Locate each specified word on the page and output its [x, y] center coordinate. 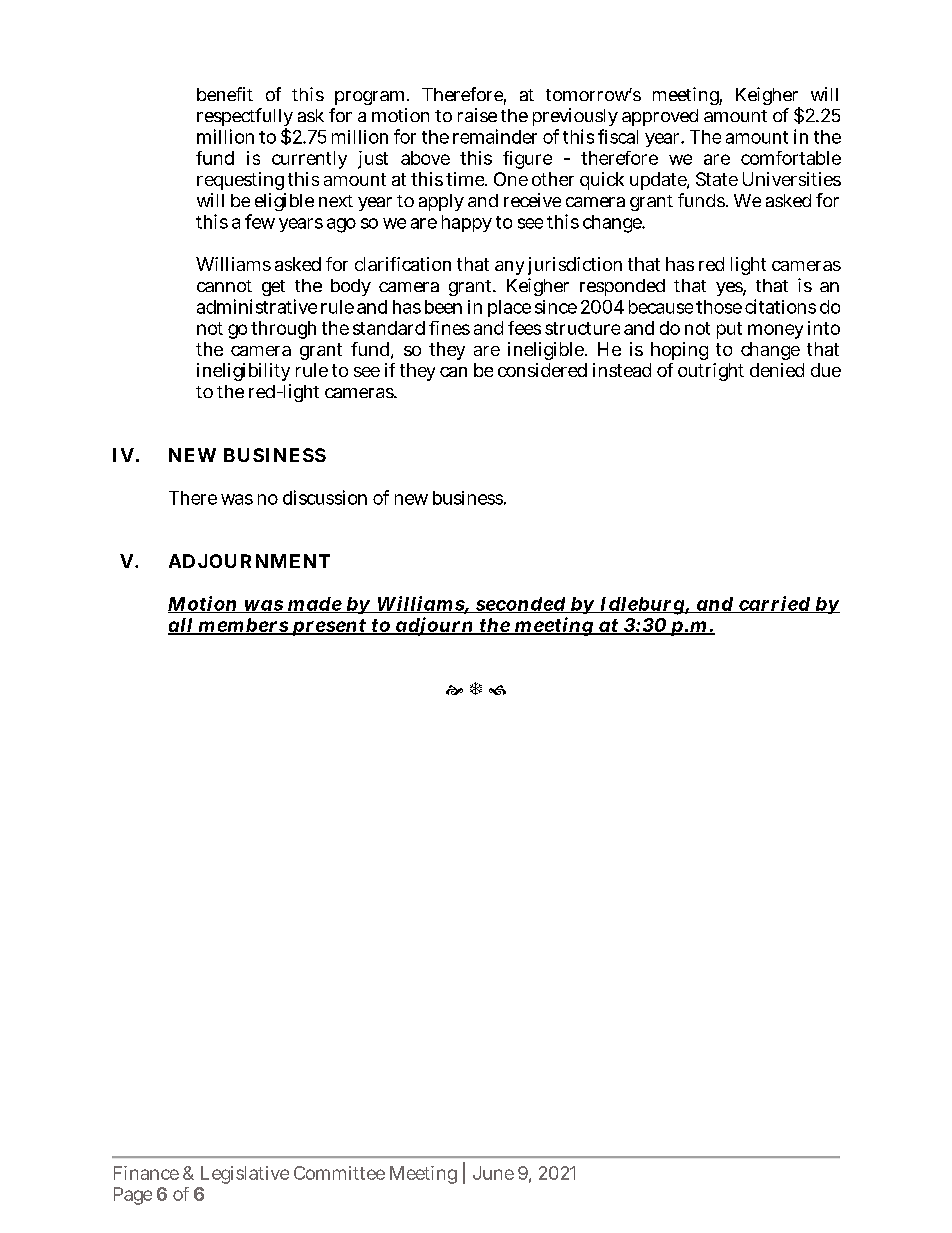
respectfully [245, 119]
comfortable [791, 158]
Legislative [245, 1175]
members [242, 626]
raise [477, 115]
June [493, 1173]
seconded [520, 605]
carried [774, 604]
